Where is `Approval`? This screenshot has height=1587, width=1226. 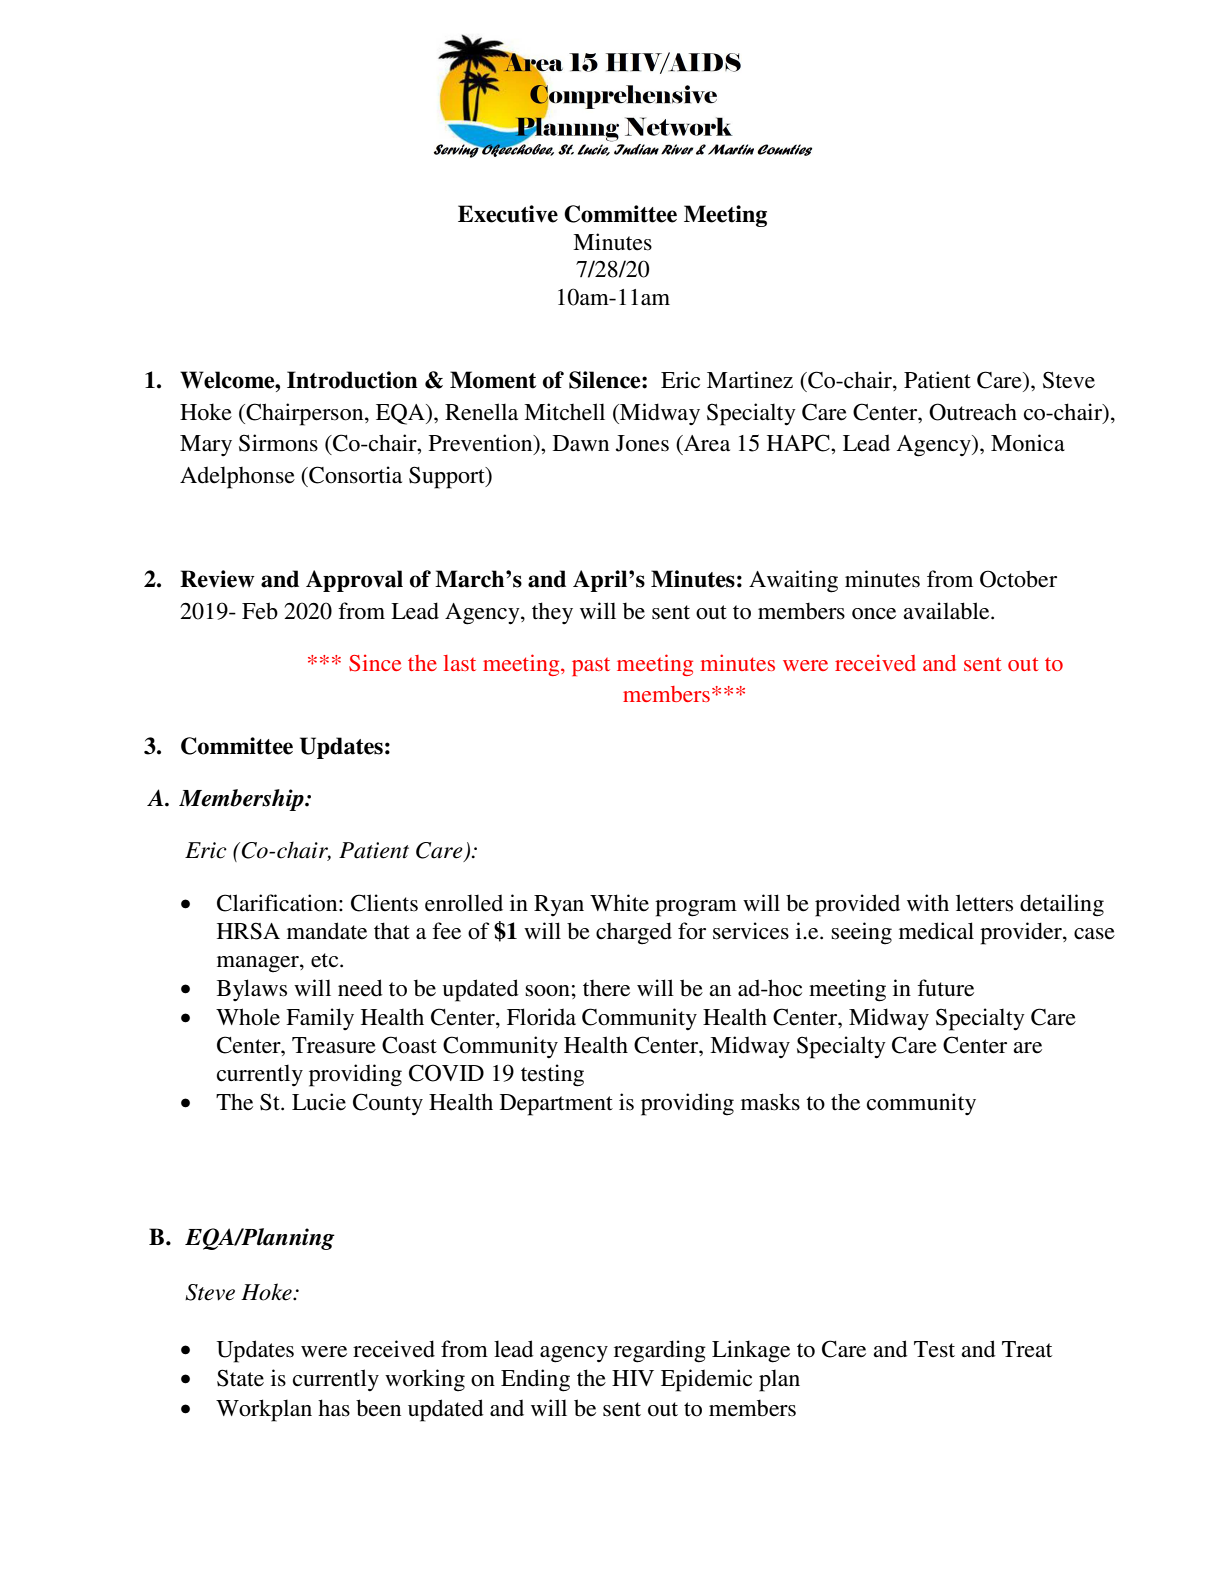 Approval is located at coordinates (354, 581).
